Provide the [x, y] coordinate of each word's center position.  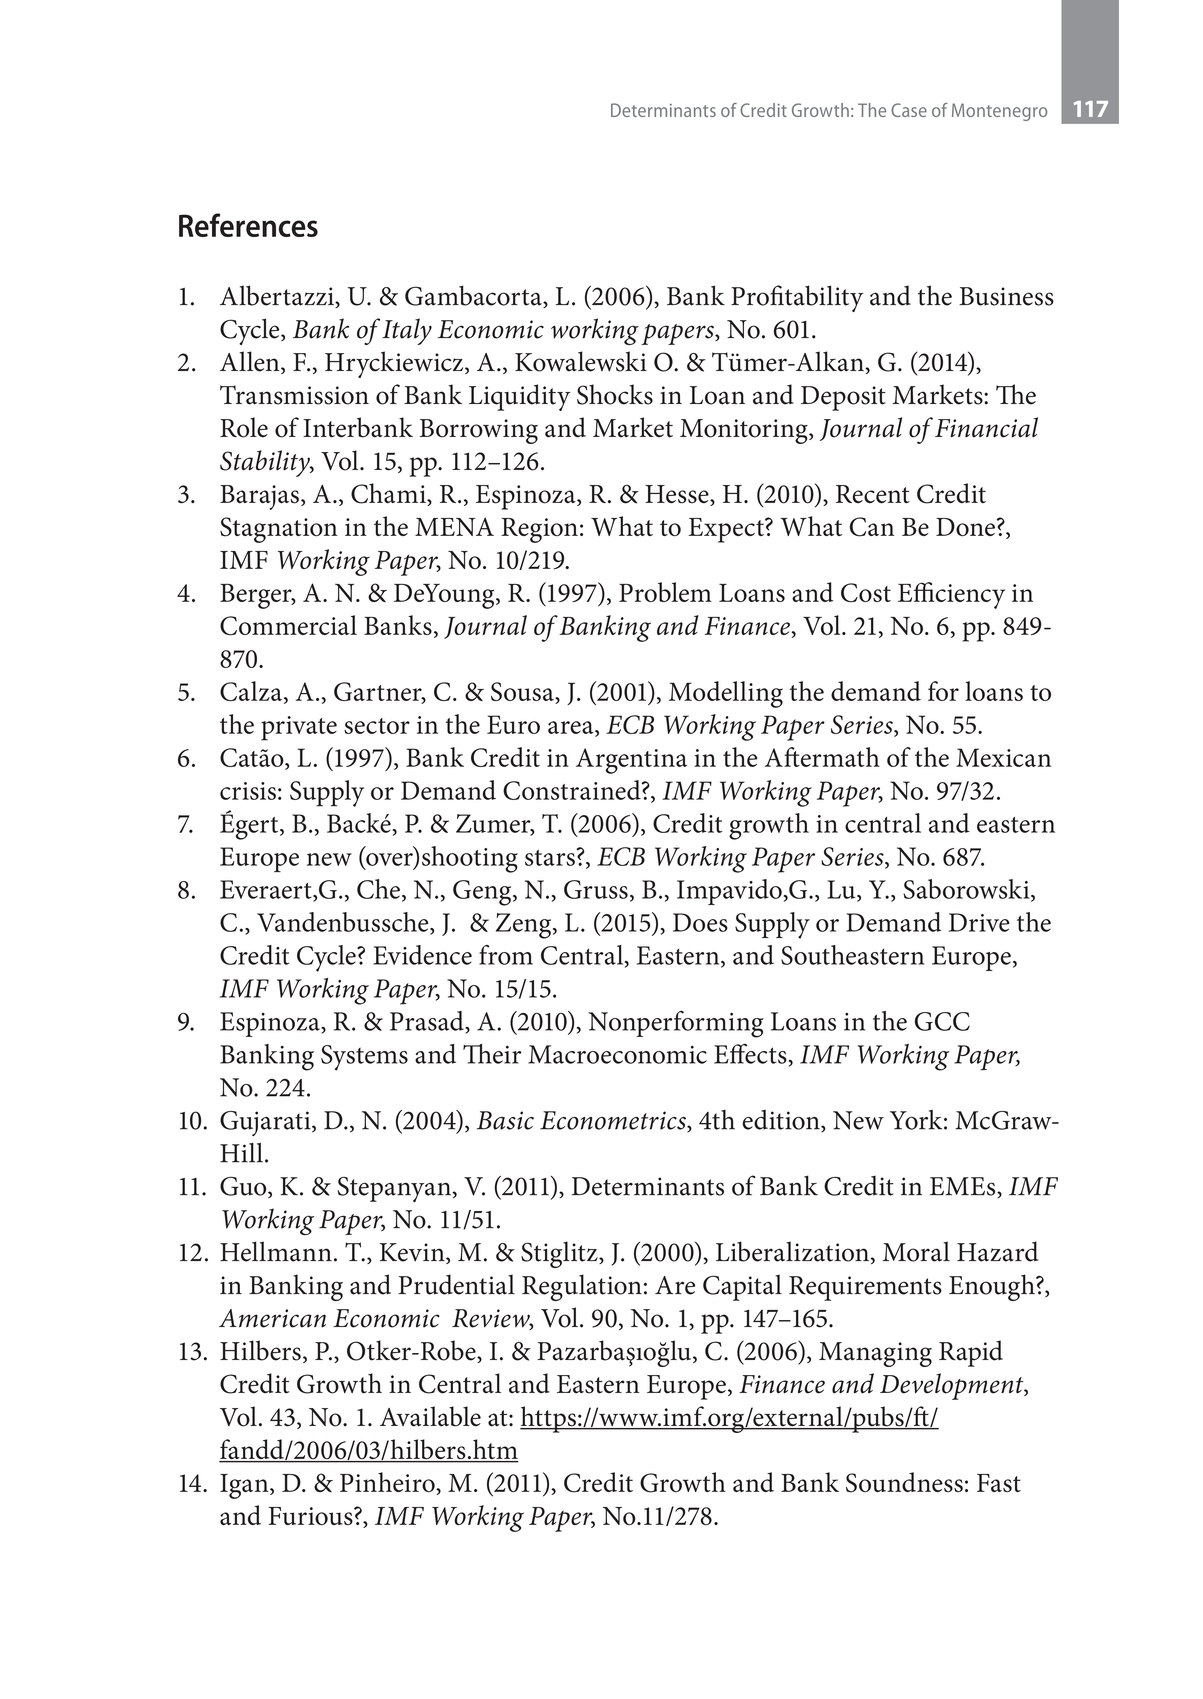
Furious [311, 1516]
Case [909, 110]
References [248, 225]
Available [430, 1416]
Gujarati [266, 1123]
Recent [873, 494]
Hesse [678, 495]
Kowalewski [581, 361]
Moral [916, 1251]
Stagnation [279, 530]
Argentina [631, 761]
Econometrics [614, 1121]
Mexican [1003, 757]
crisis [248, 791]
